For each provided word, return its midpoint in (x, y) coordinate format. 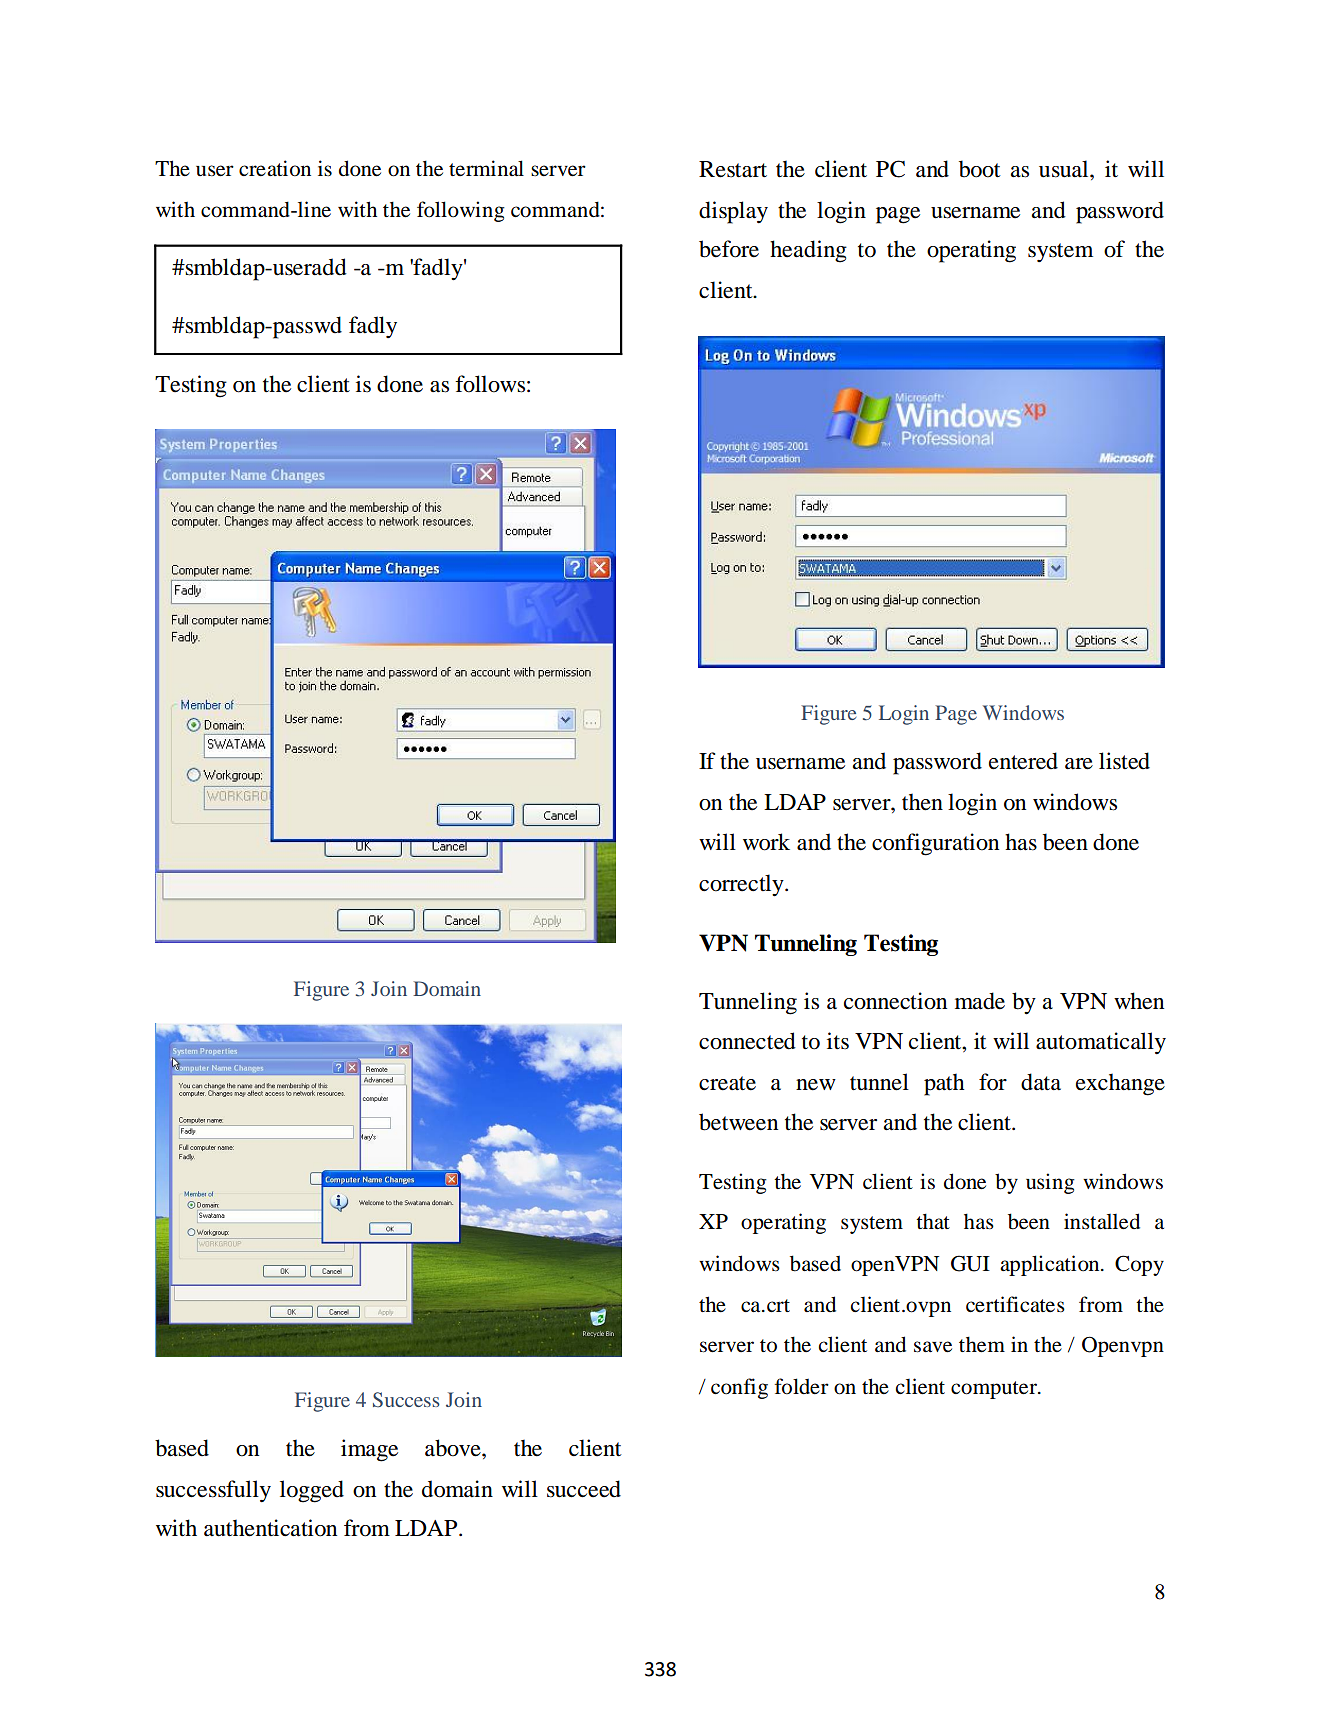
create (727, 1083)
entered (1023, 761)
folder (802, 1386)
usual (1065, 169)
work (766, 842)
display (733, 212)
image (369, 1450)
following (461, 211)
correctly (742, 885)
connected (747, 1041)
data (1041, 1082)
